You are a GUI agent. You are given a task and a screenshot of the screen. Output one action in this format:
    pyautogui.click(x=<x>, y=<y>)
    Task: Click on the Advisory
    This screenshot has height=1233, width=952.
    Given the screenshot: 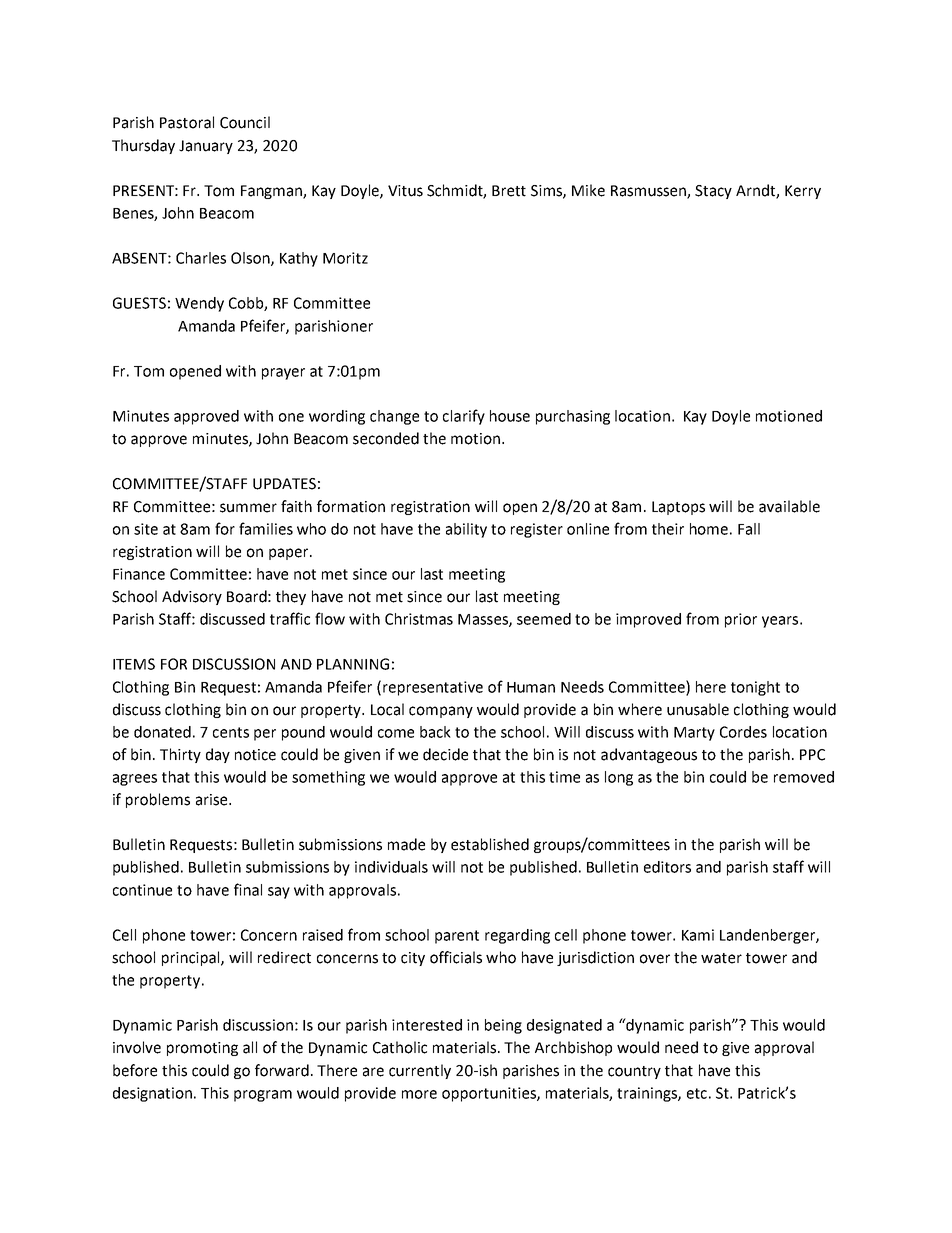 What is the action you would take?
    pyautogui.click(x=192, y=597)
